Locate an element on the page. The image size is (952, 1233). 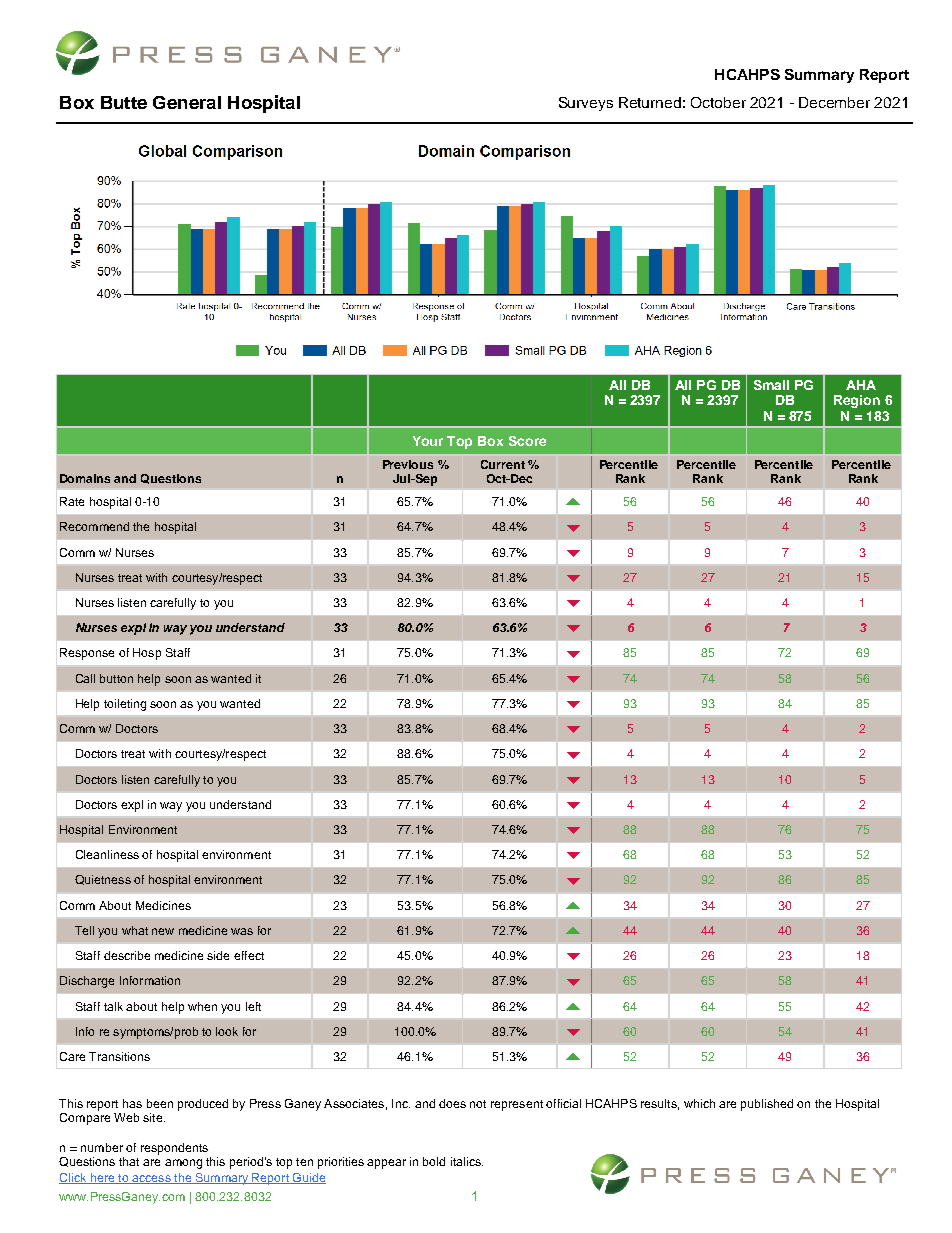
October is located at coordinates (718, 102).
